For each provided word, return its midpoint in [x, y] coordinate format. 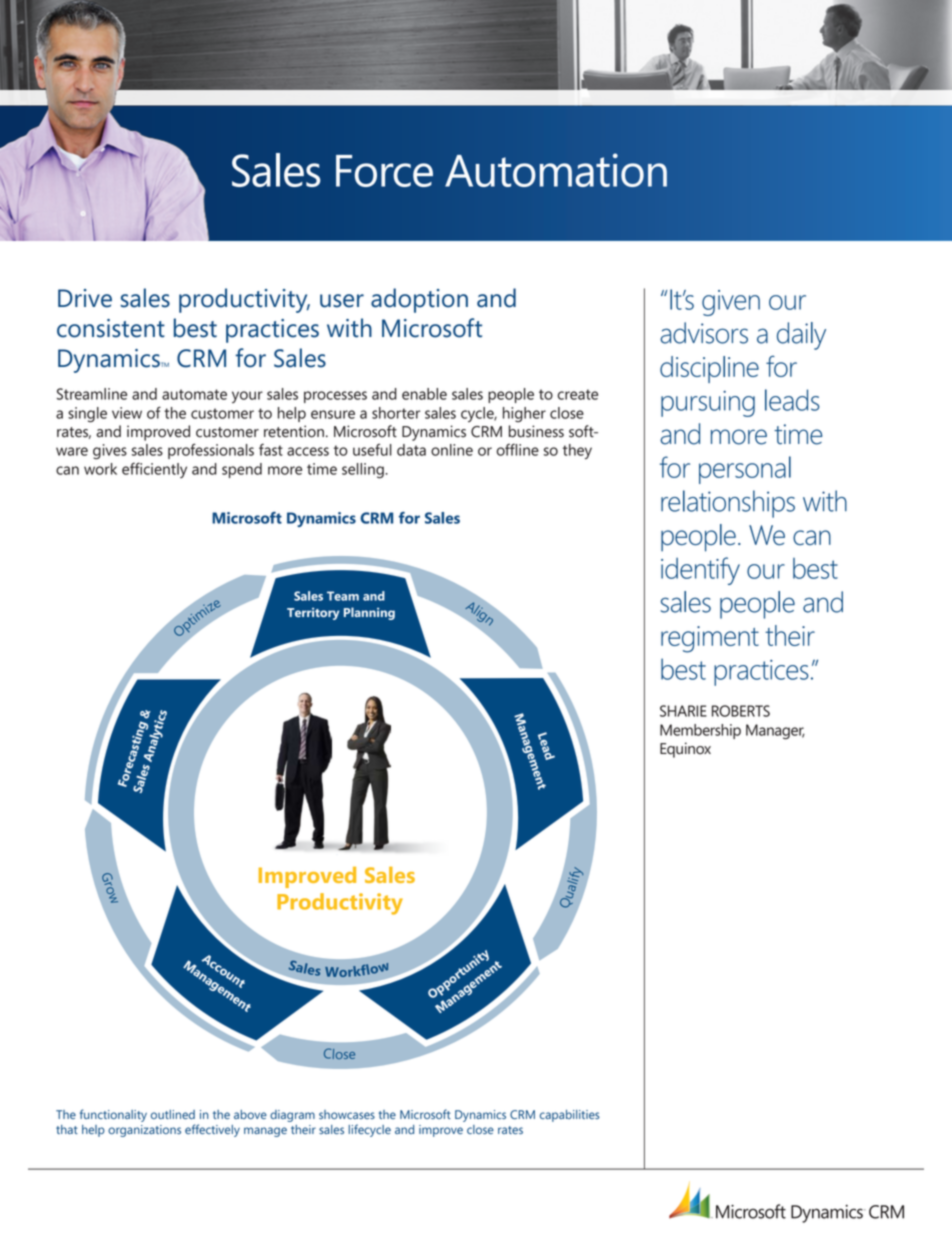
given [731, 303]
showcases [347, 1114]
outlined [173, 1114]
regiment [710, 639]
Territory [313, 613]
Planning [369, 613]
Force [384, 171]
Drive [85, 298]
